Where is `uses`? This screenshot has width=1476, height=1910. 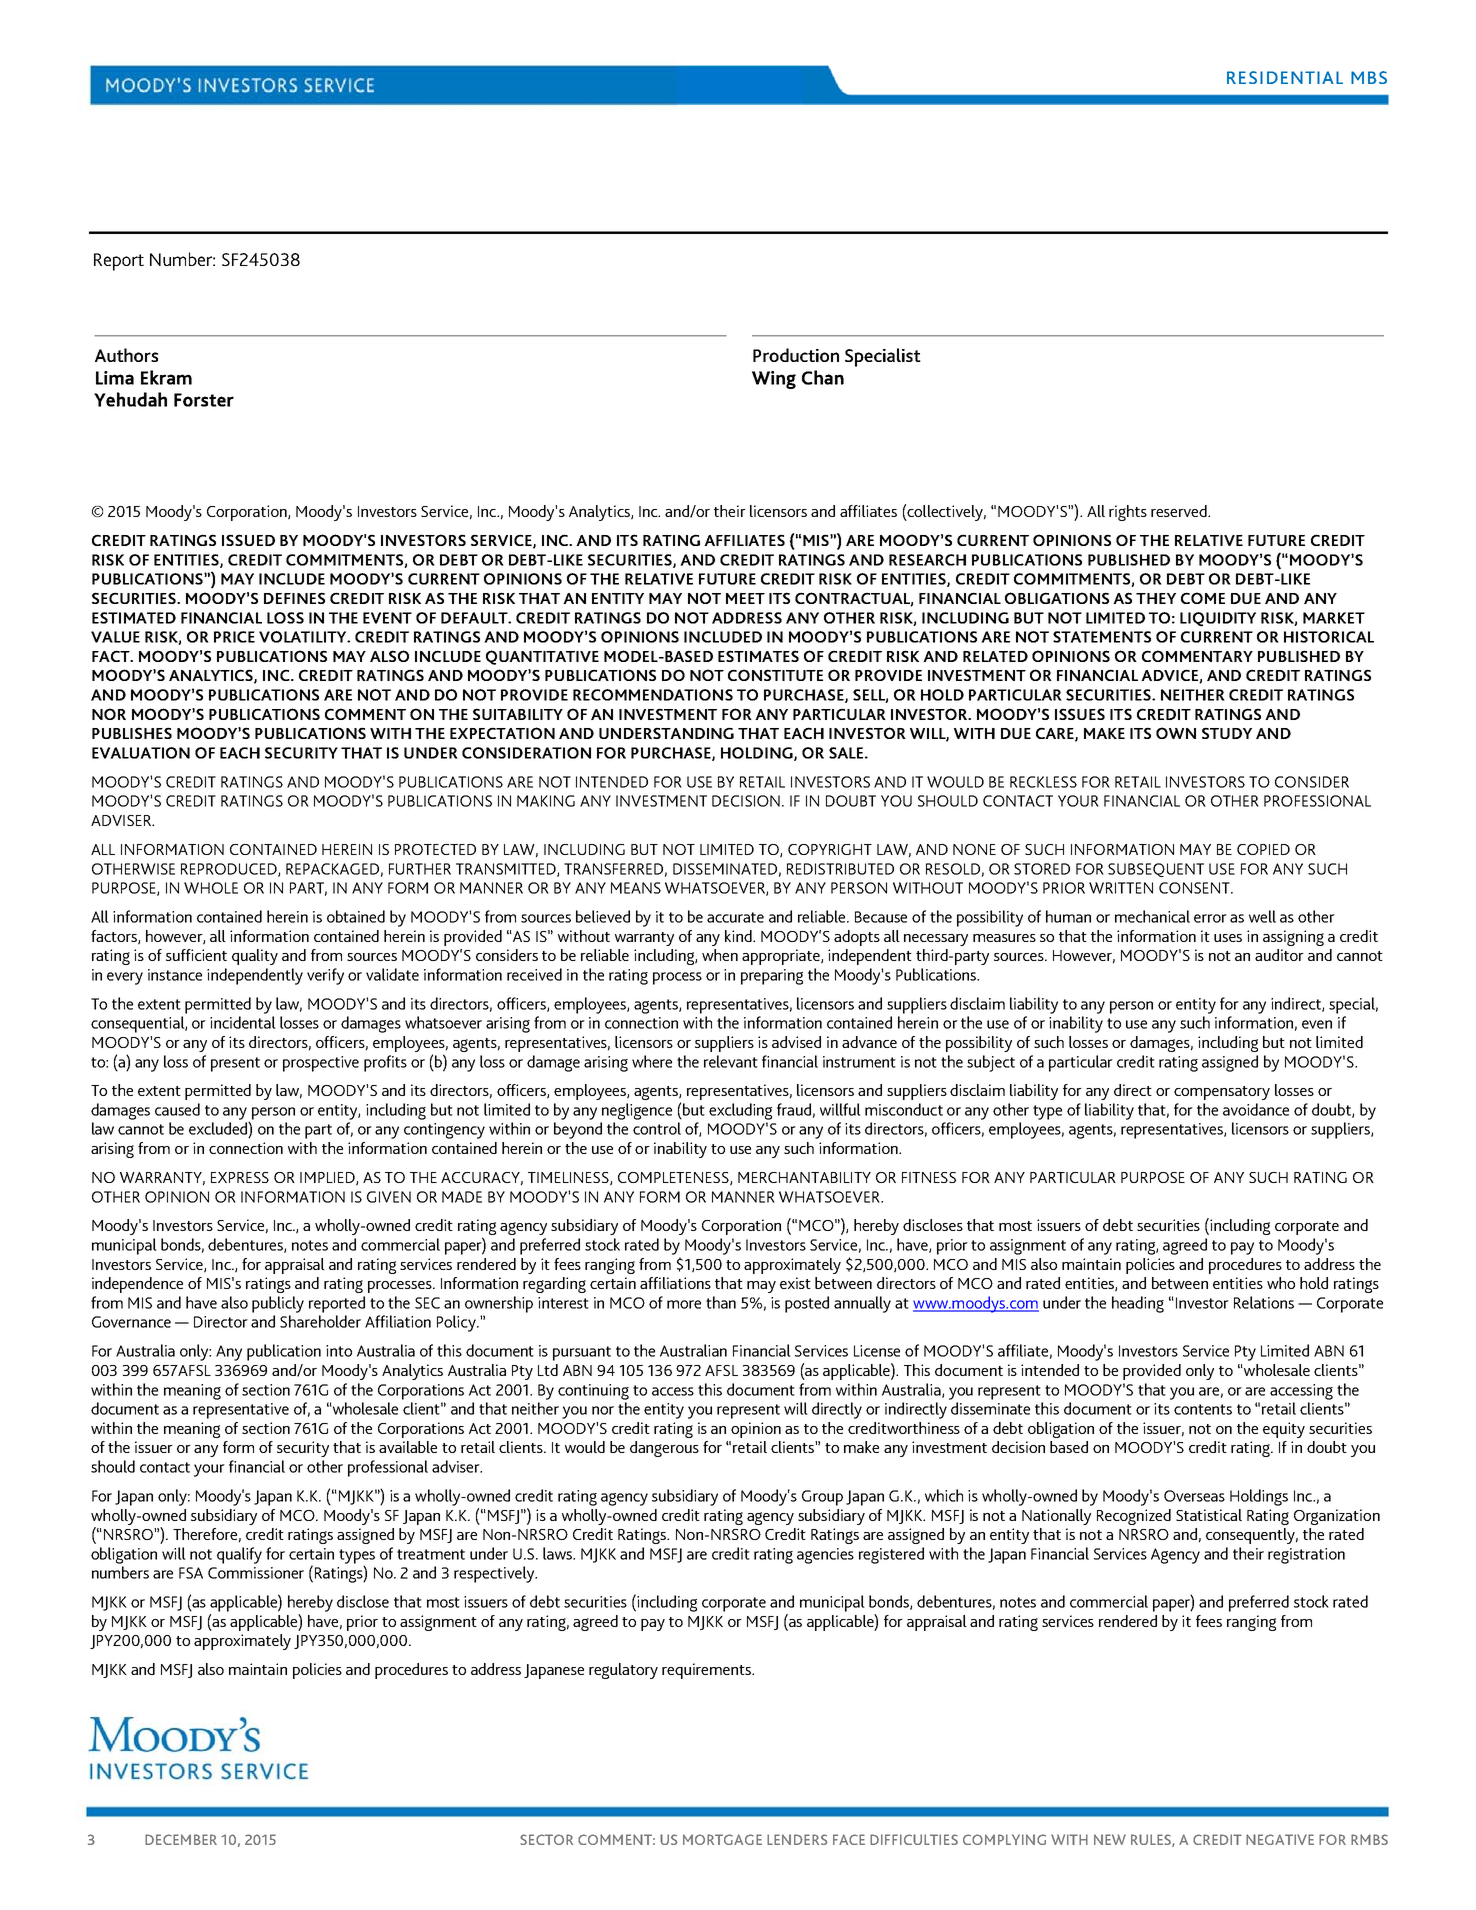
uses is located at coordinates (1228, 938).
